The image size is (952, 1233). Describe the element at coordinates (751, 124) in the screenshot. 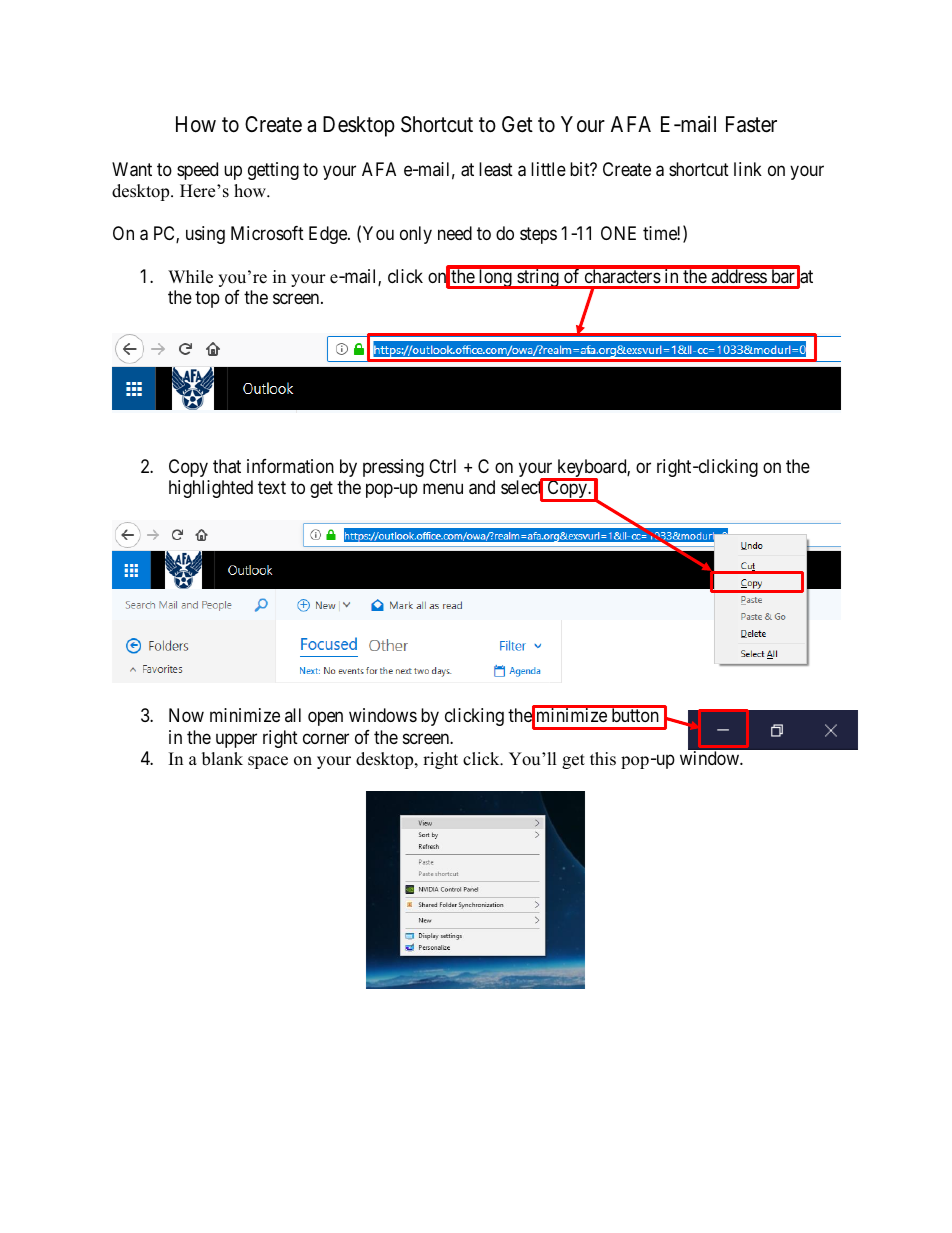

I see `Faster` at that location.
